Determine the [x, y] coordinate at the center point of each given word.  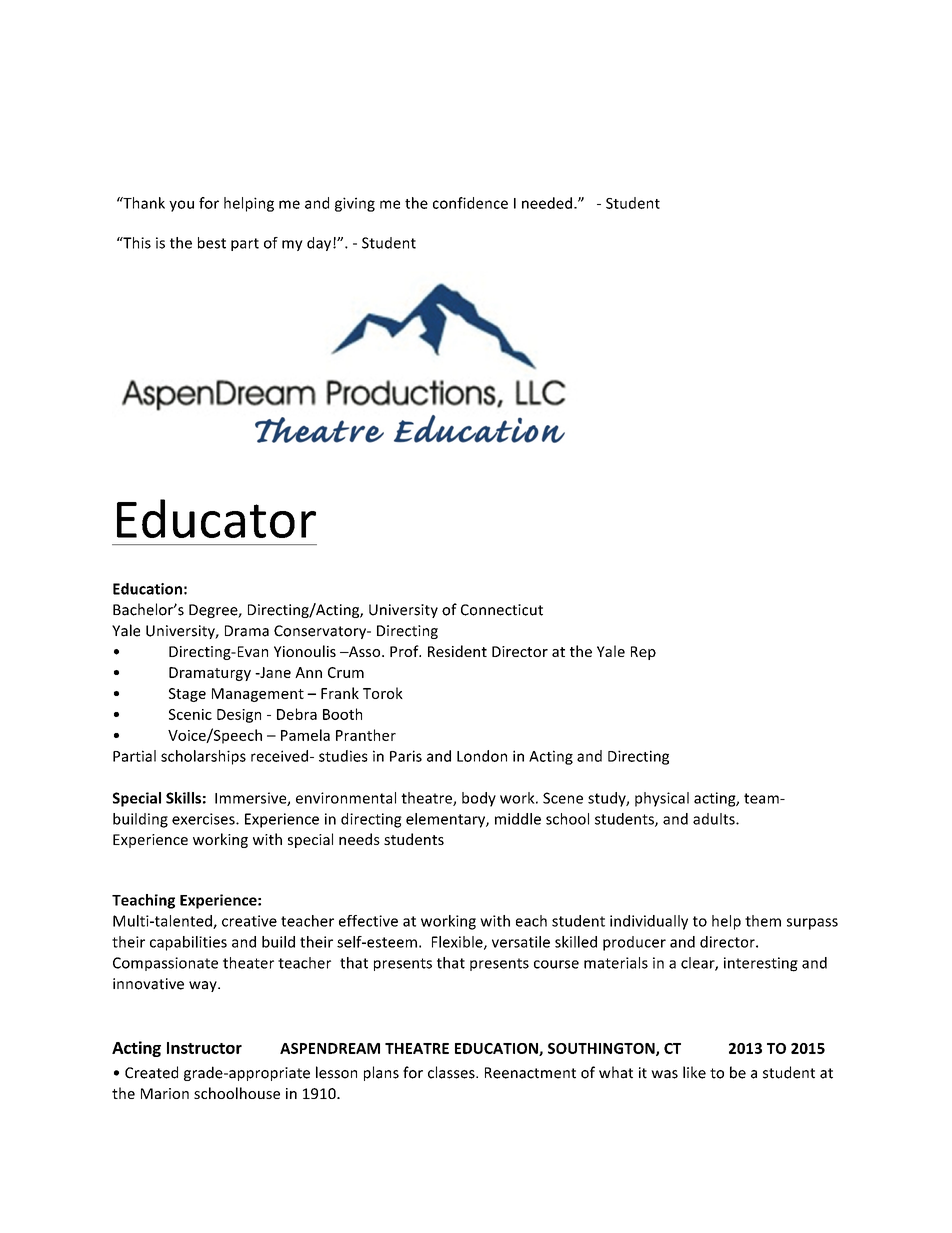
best [212, 243]
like [694, 1072]
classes [452, 1072]
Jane [274, 672]
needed [547, 203]
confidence [470, 203]
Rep [643, 653]
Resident [457, 651]
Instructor [204, 1048]
